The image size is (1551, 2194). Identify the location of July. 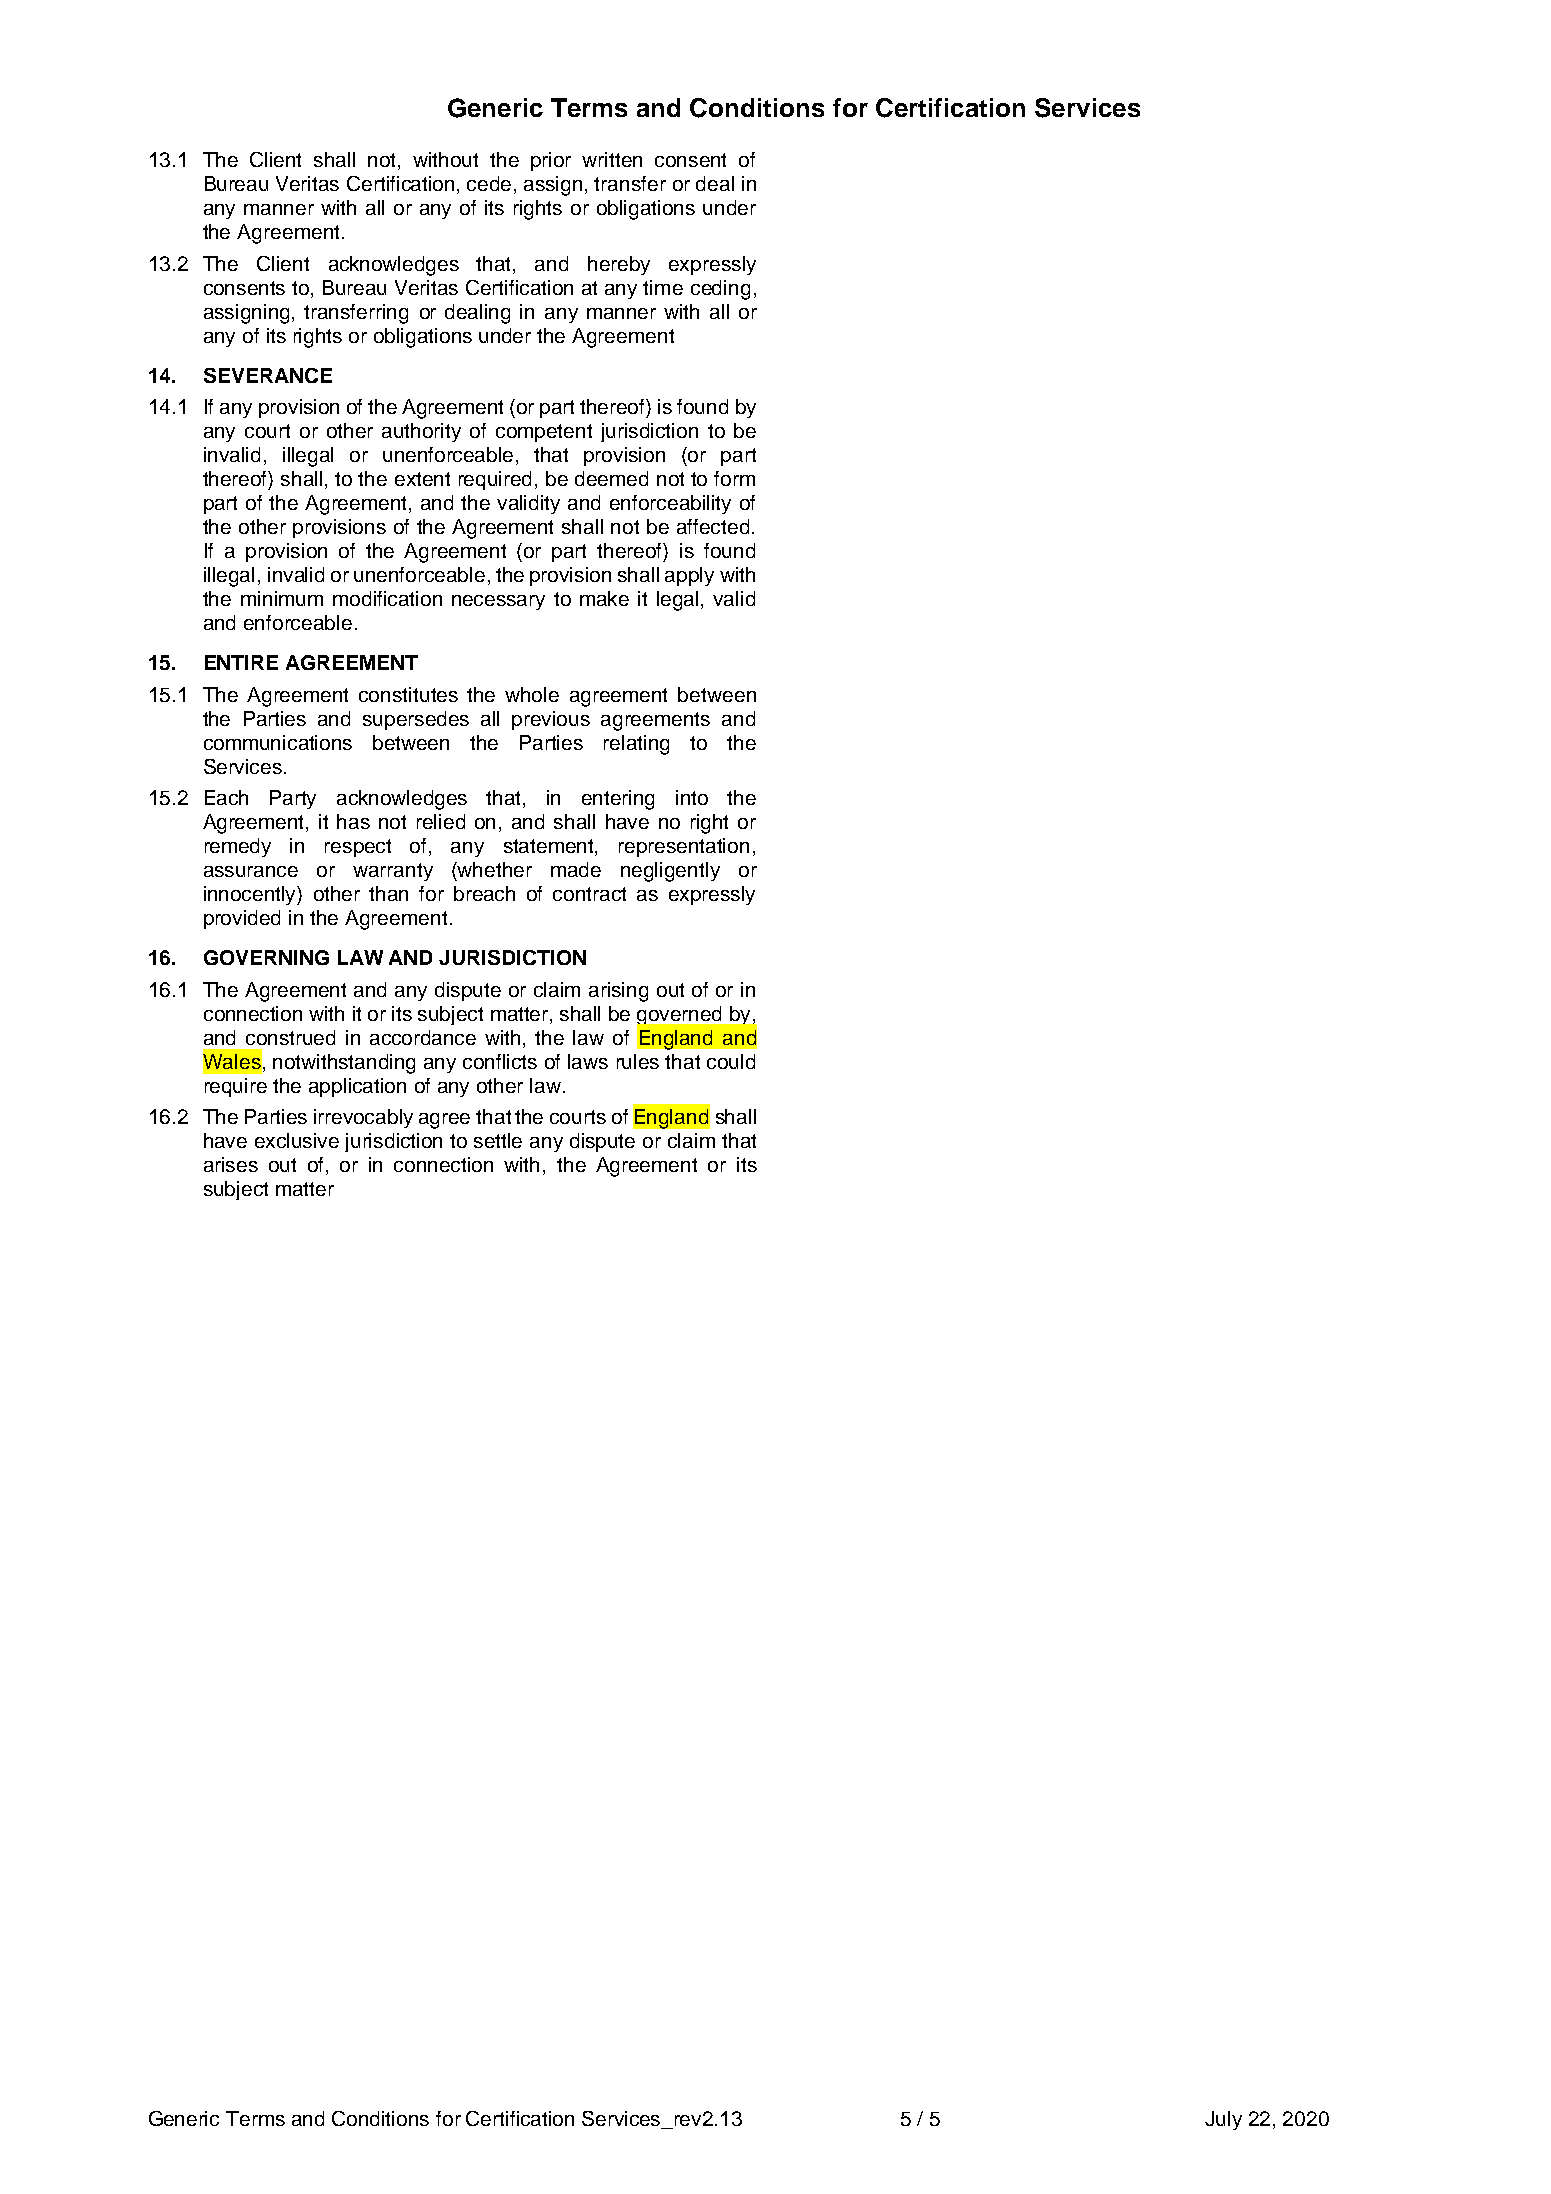
(1223, 2120).
